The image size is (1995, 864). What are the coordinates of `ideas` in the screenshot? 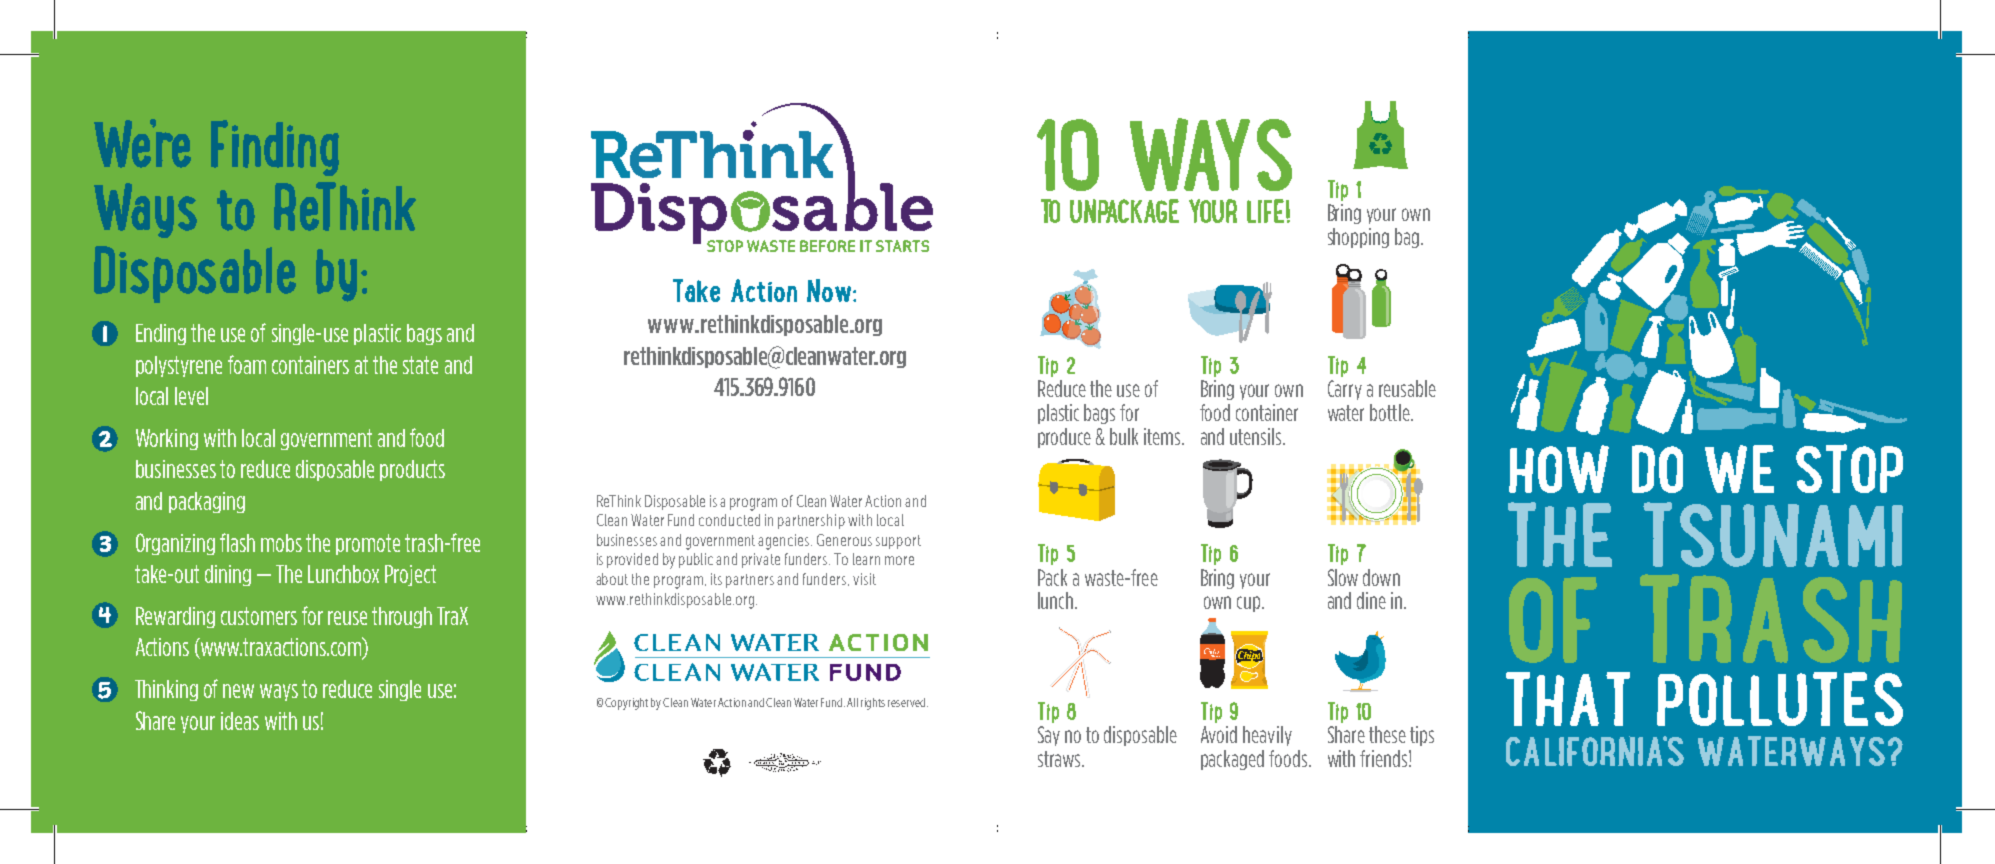 It's located at (240, 721).
